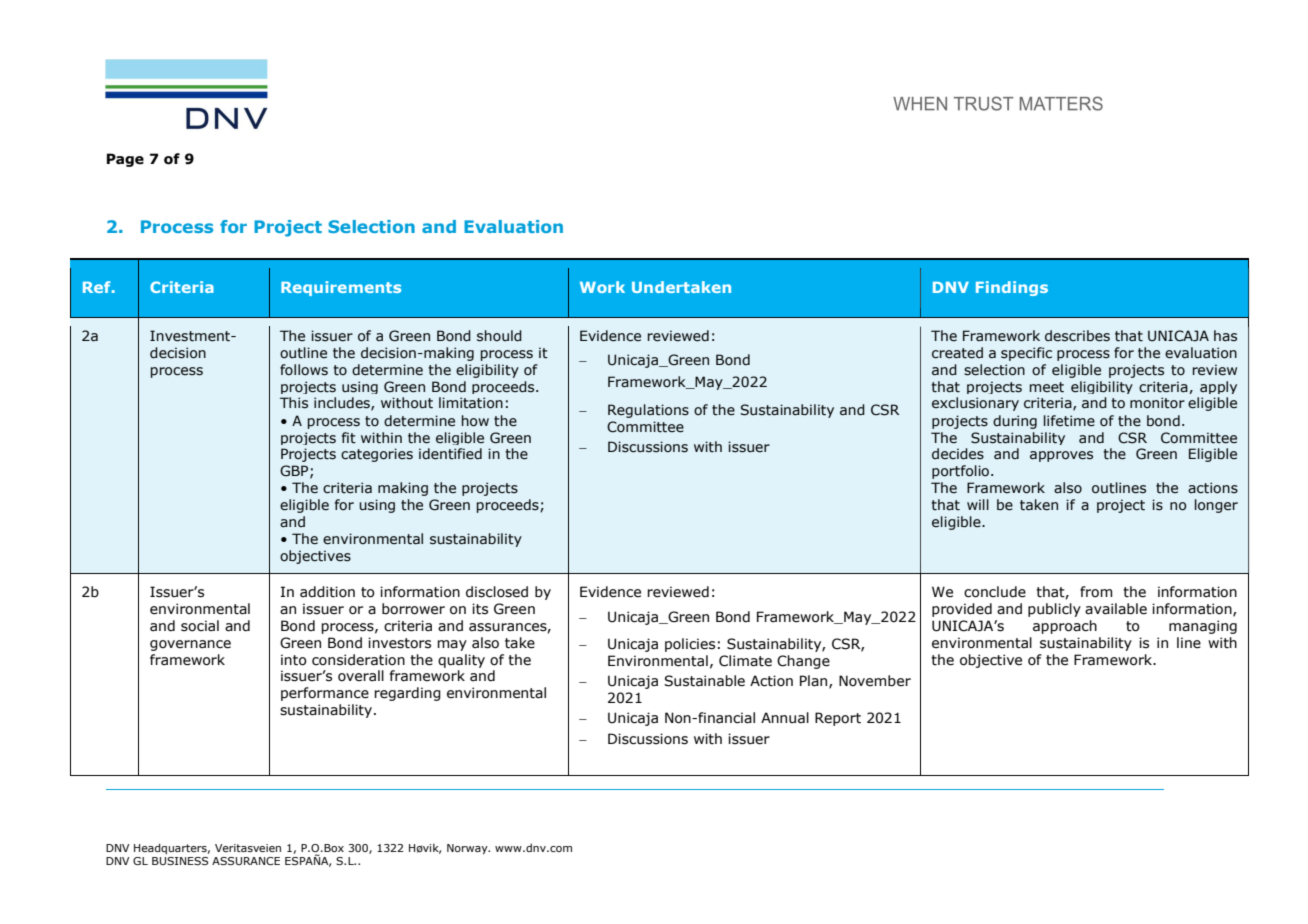 The height and width of the screenshot is (924, 1308). I want to click on will, so click(978, 504).
